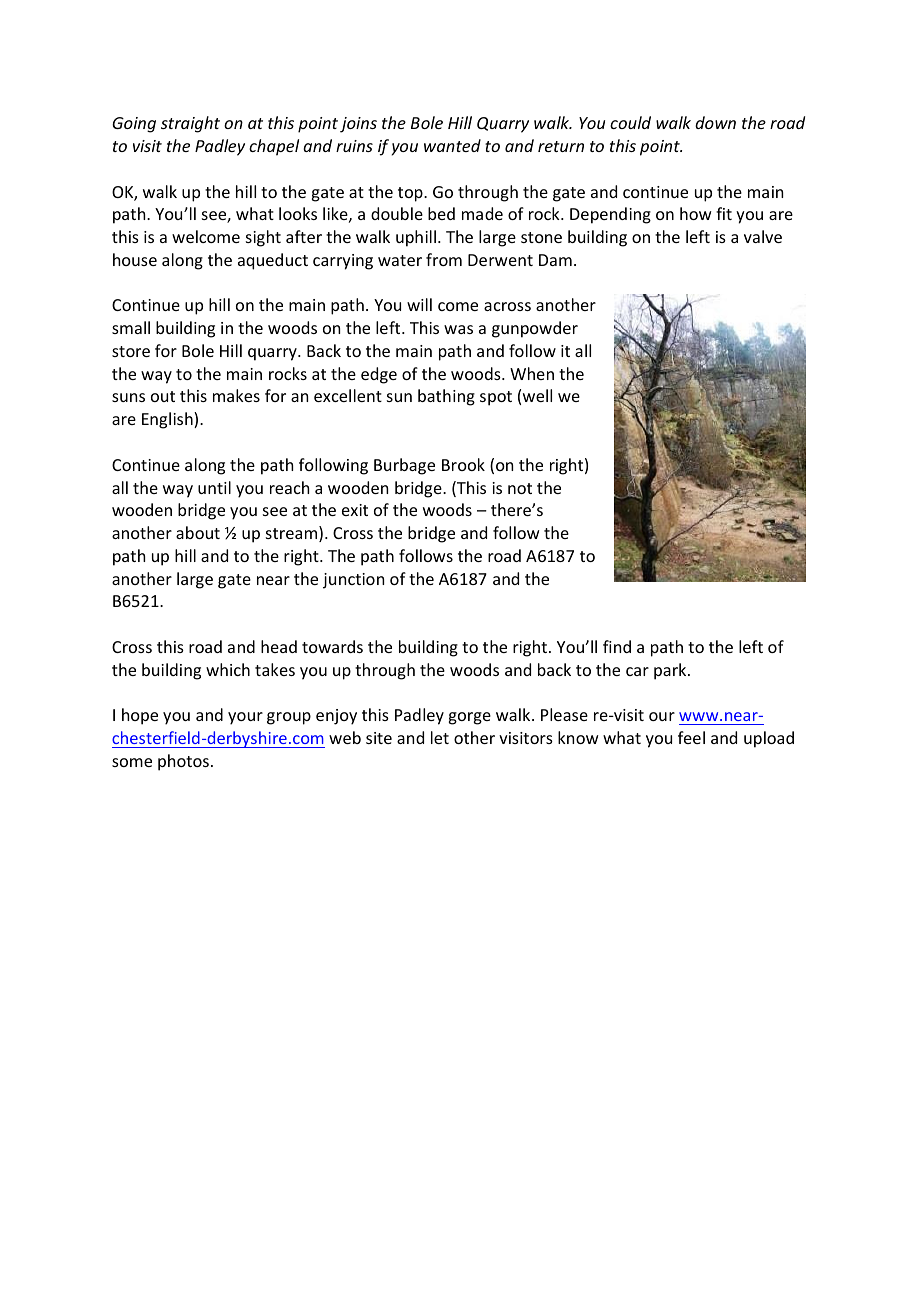 The width and height of the document is (924, 1308). I want to click on gunpowder, so click(535, 329).
